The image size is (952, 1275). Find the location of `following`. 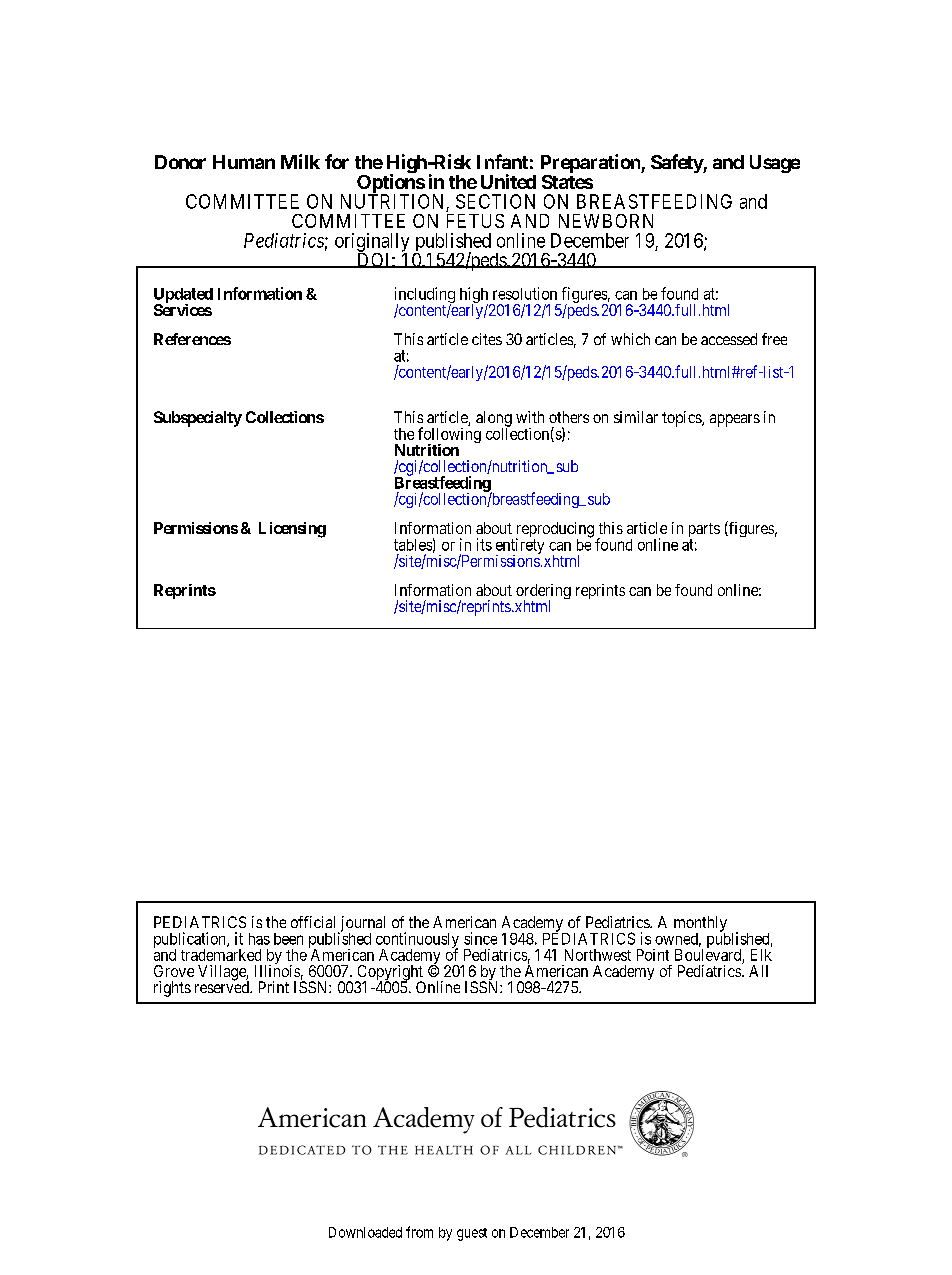

following is located at coordinates (448, 436).
